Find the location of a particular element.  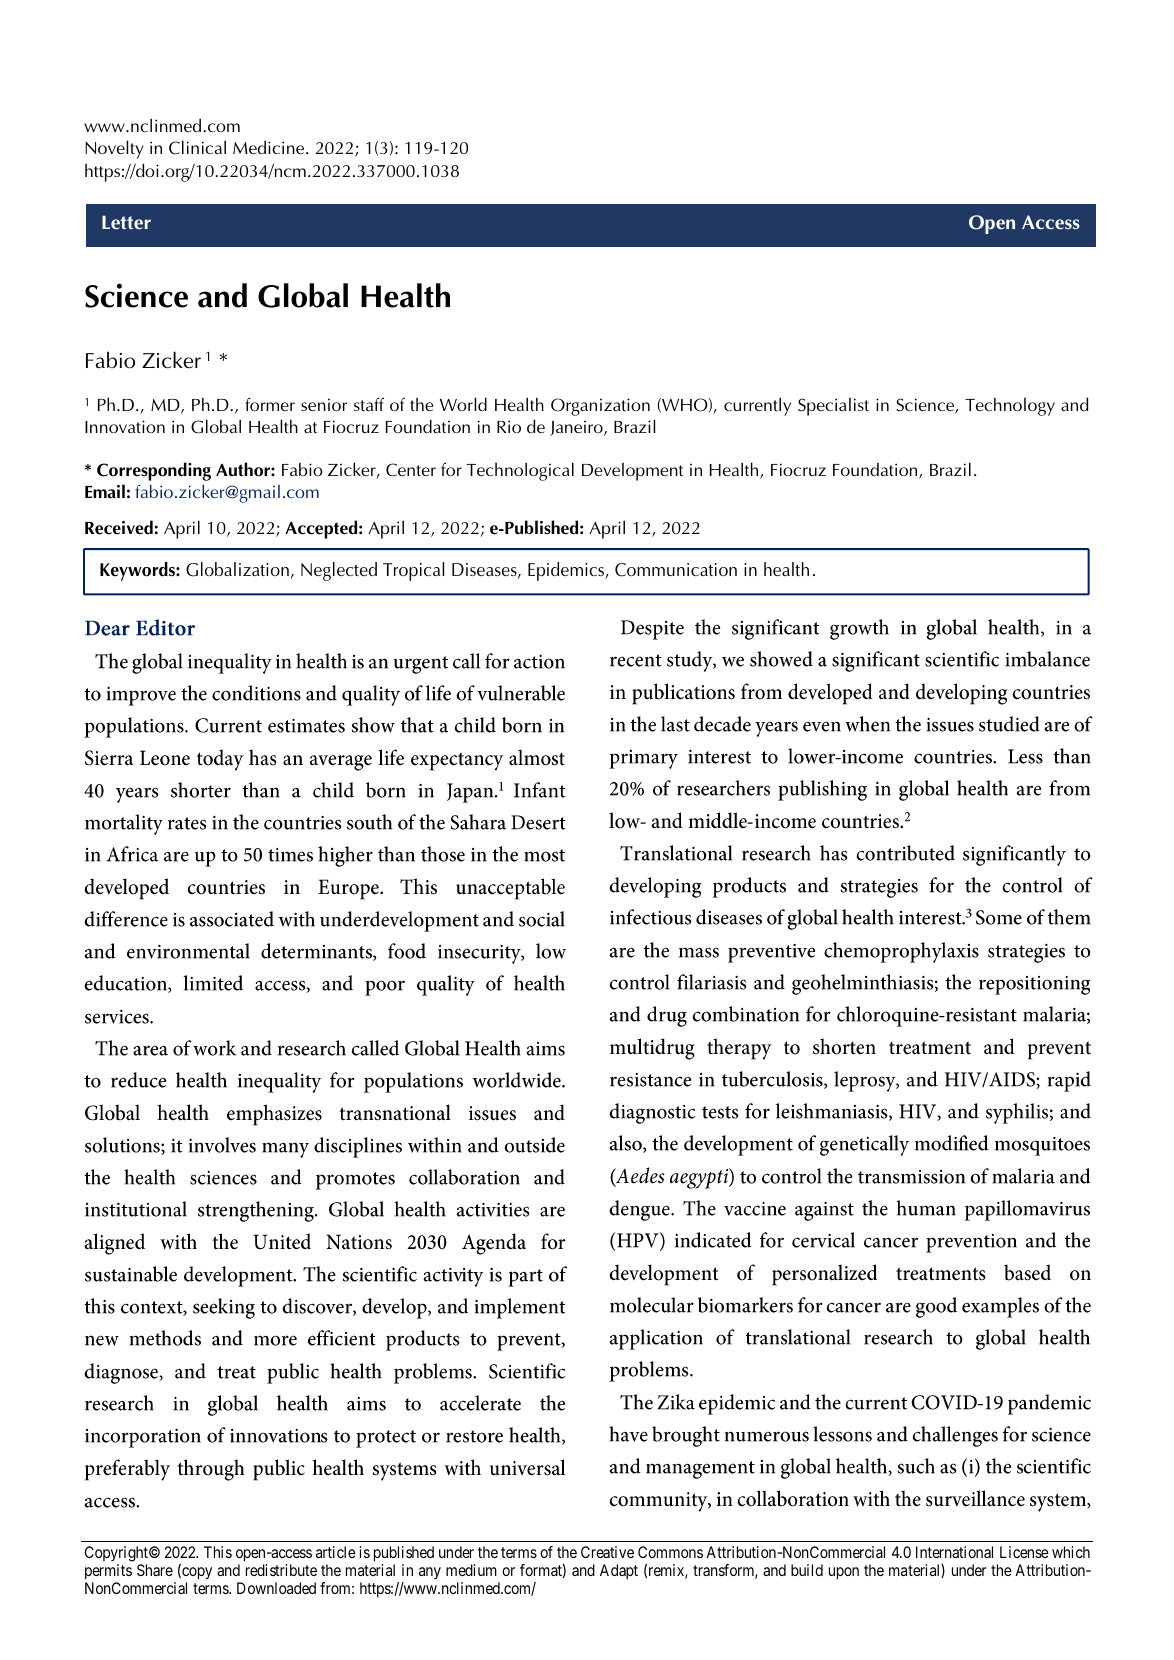

International is located at coordinates (954, 1552).
